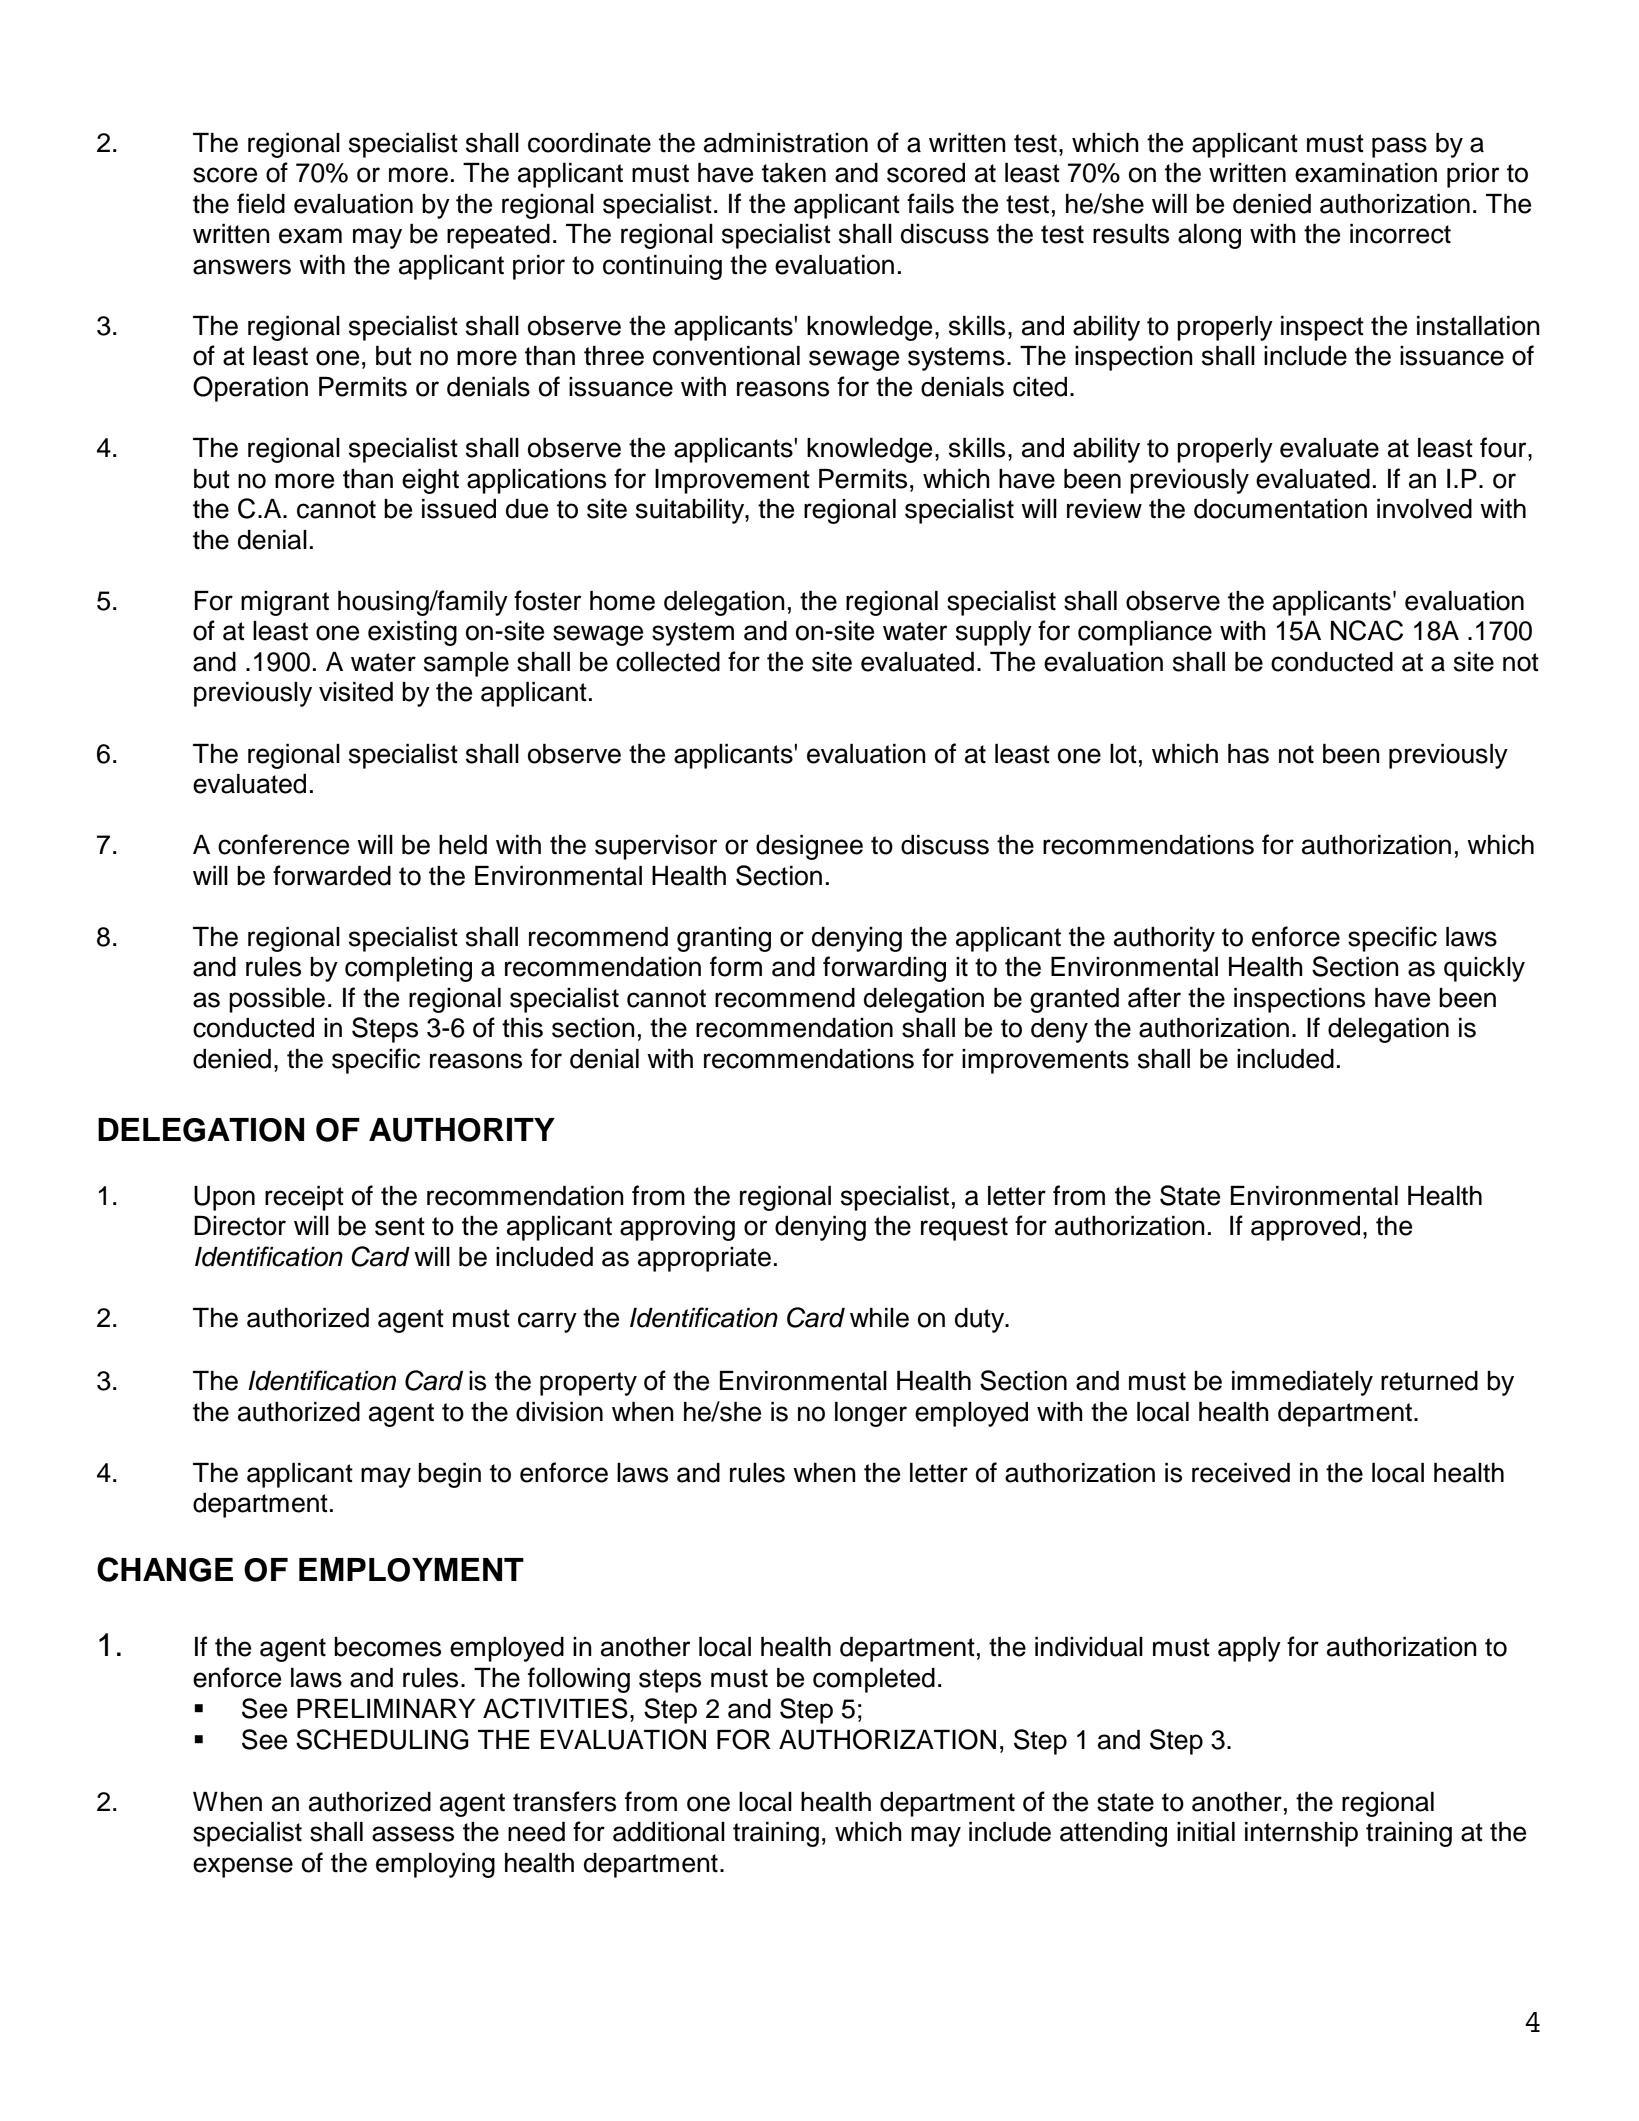 The image size is (1639, 2121). I want to click on quickly, so click(1484, 969).
